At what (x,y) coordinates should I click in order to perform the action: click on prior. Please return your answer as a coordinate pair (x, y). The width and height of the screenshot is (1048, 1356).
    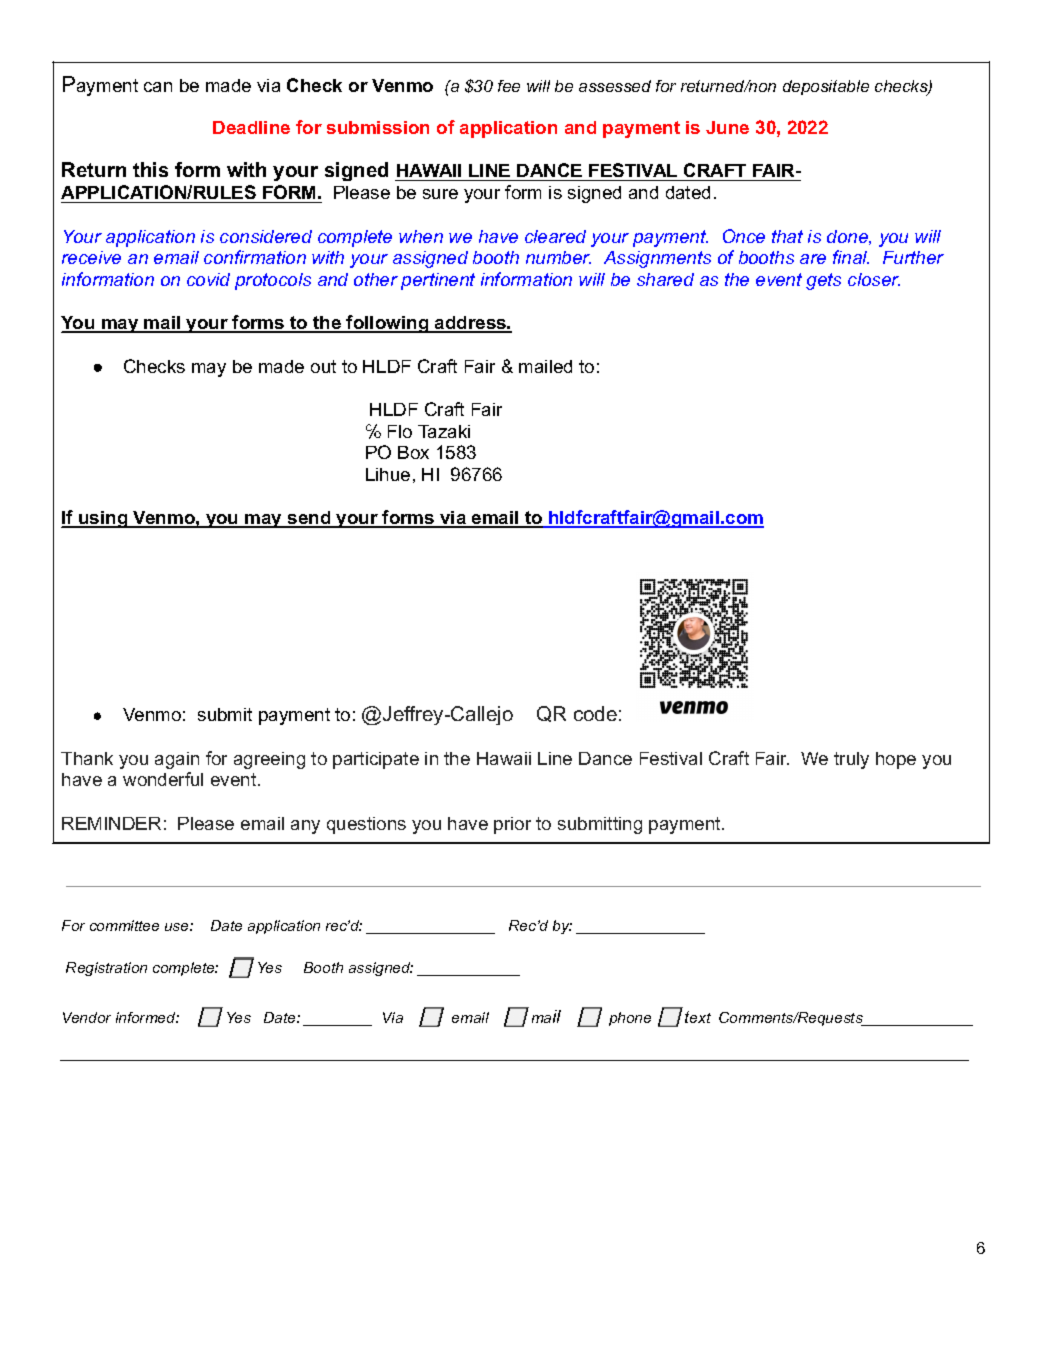
    Looking at the image, I should click on (512, 825).
